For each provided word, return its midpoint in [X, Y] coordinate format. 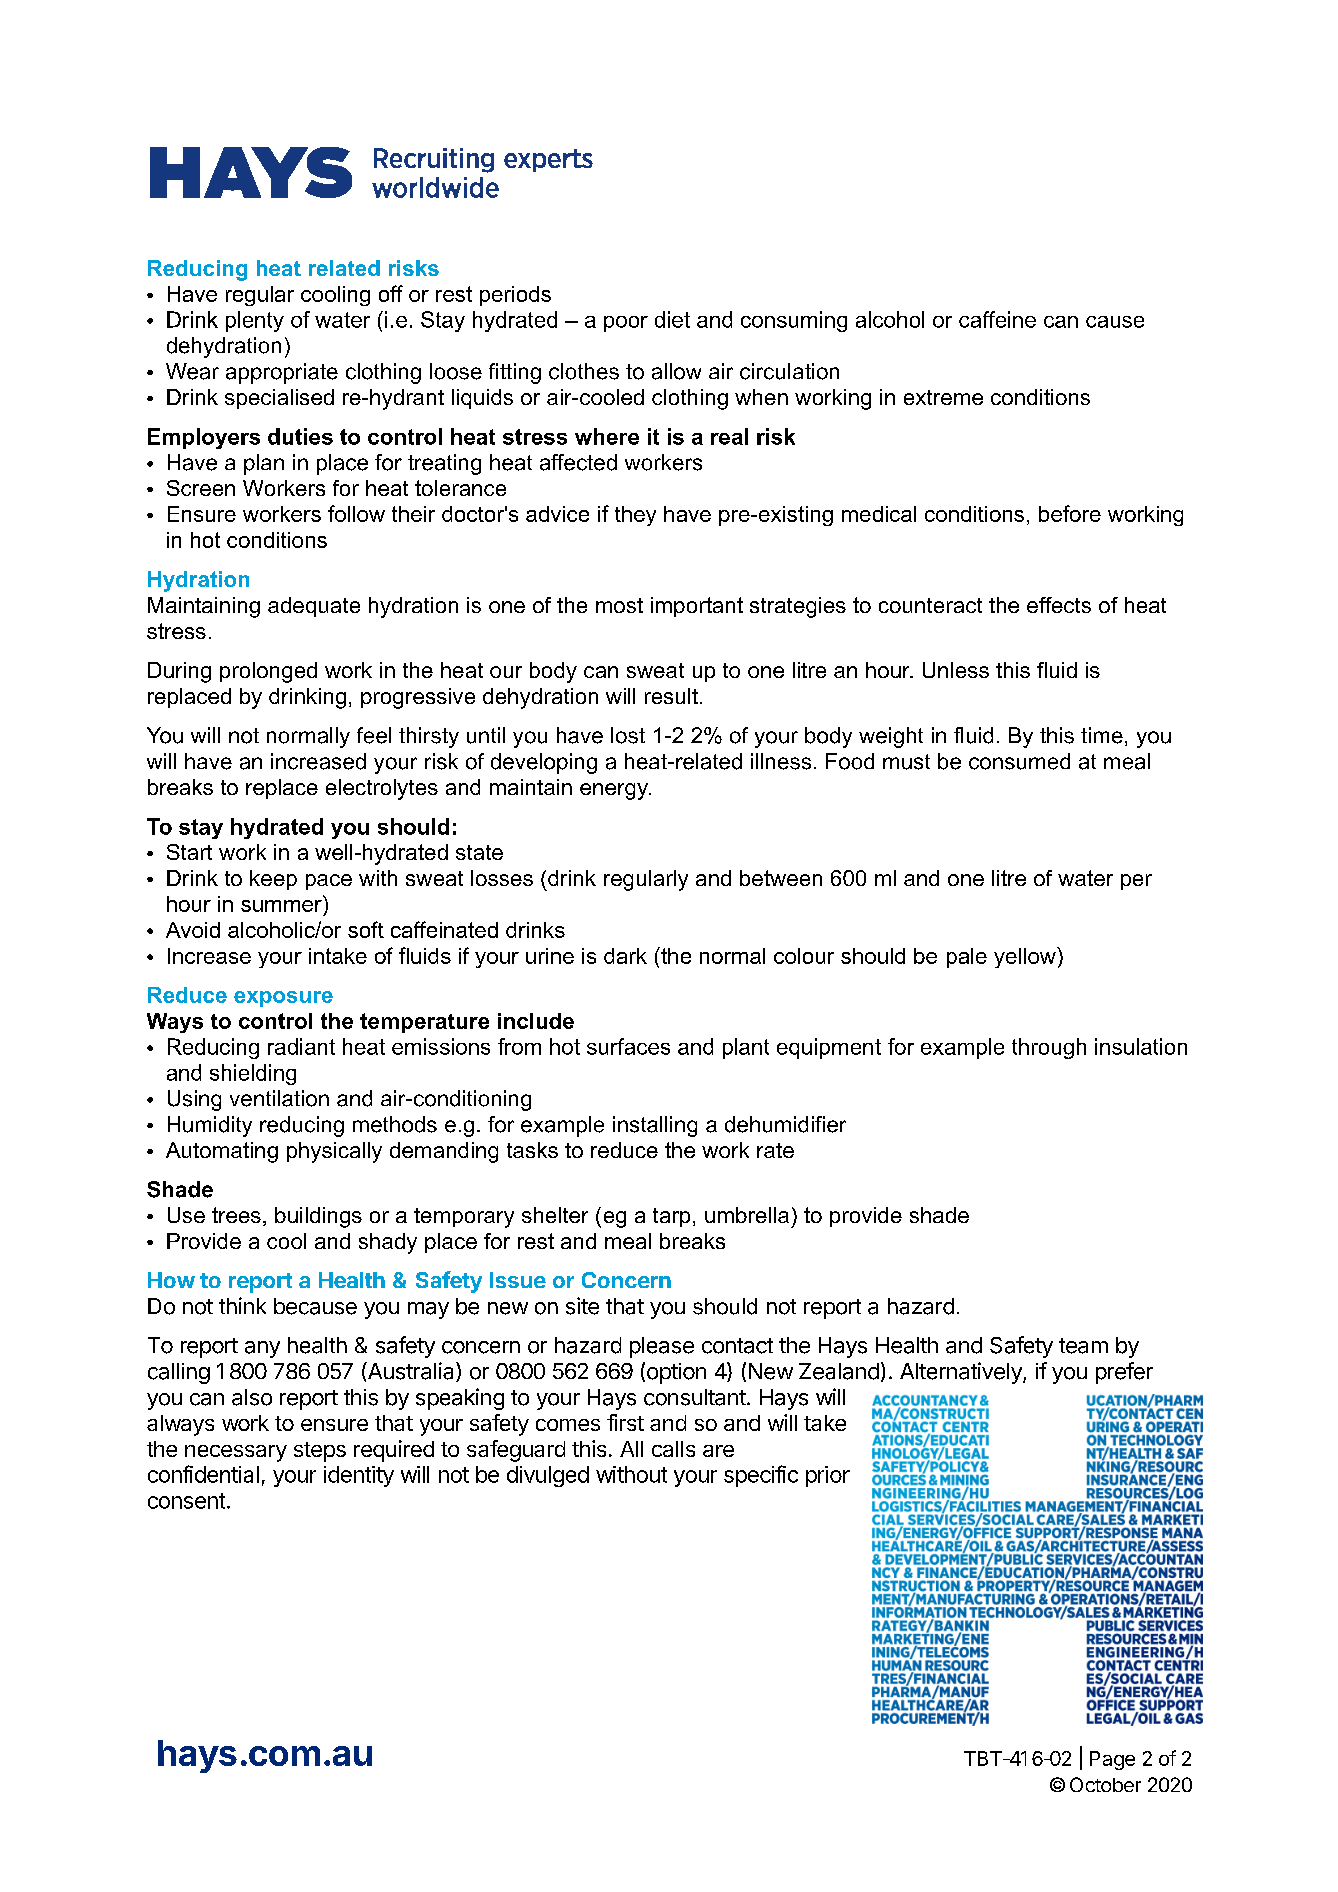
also [252, 1397]
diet [672, 319]
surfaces [628, 1046]
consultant [696, 1397]
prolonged [268, 672]
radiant [301, 1046]
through [1049, 1048]
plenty [255, 321]
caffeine [997, 319]
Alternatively [962, 1373]
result [671, 696]
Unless [956, 670]
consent [186, 1501]
